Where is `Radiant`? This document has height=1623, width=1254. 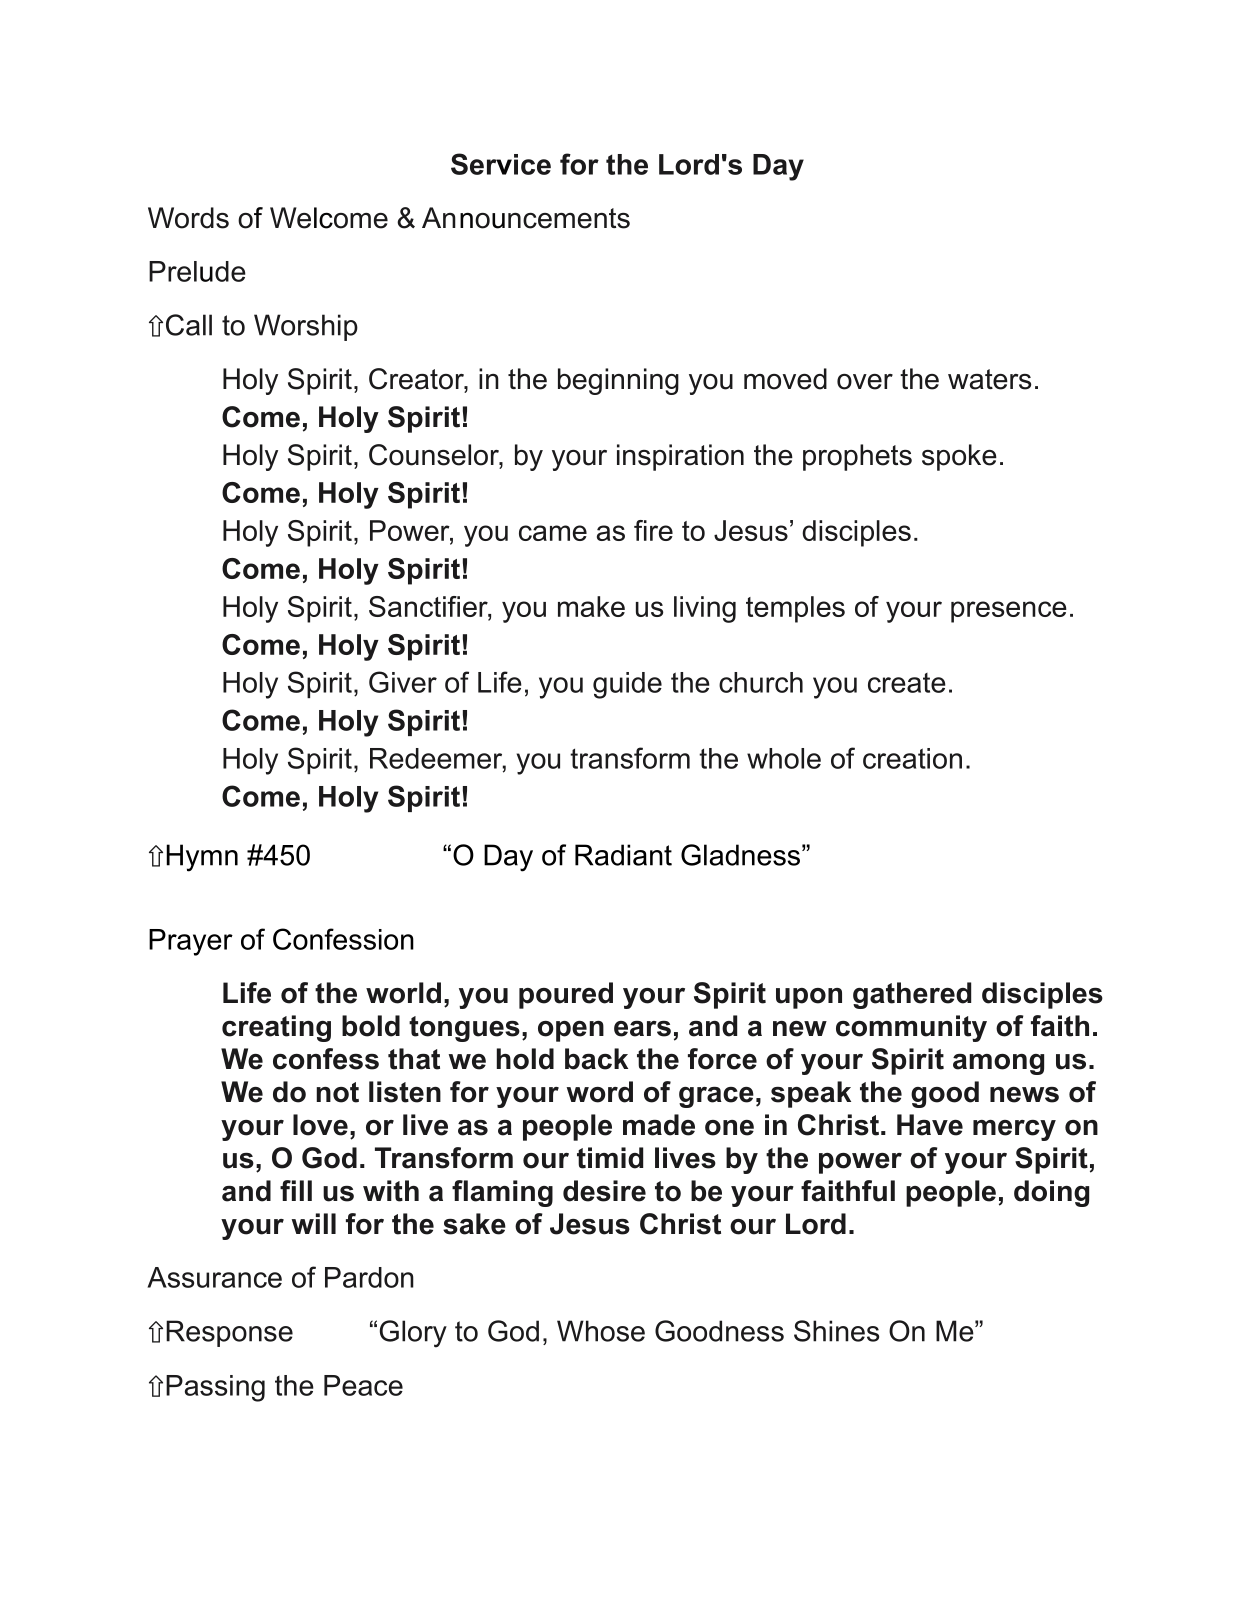 Radiant is located at coordinates (623, 855).
